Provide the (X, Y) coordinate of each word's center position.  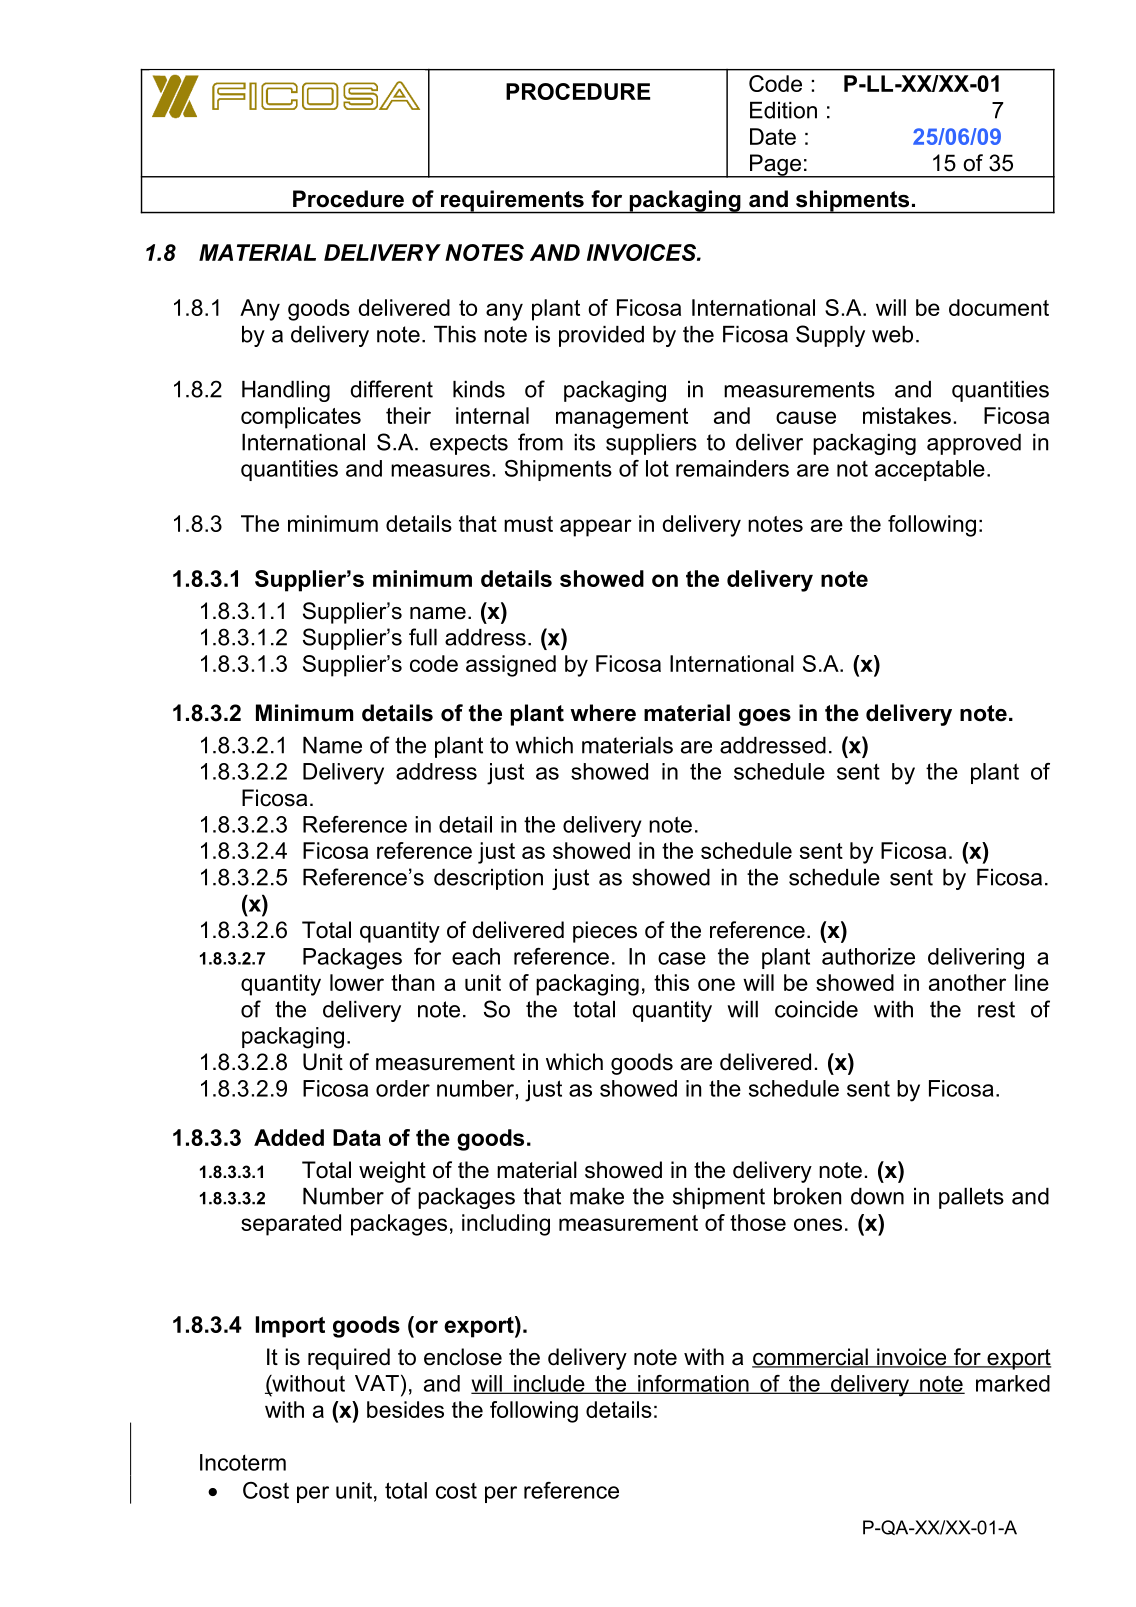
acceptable (930, 470)
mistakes (907, 415)
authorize (868, 956)
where (603, 713)
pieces (605, 932)
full (423, 637)
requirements (512, 202)
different (391, 389)
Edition (783, 110)
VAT (377, 1383)
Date (773, 136)
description (488, 879)
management (622, 418)
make (597, 1196)
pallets (971, 1198)
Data (357, 1137)
